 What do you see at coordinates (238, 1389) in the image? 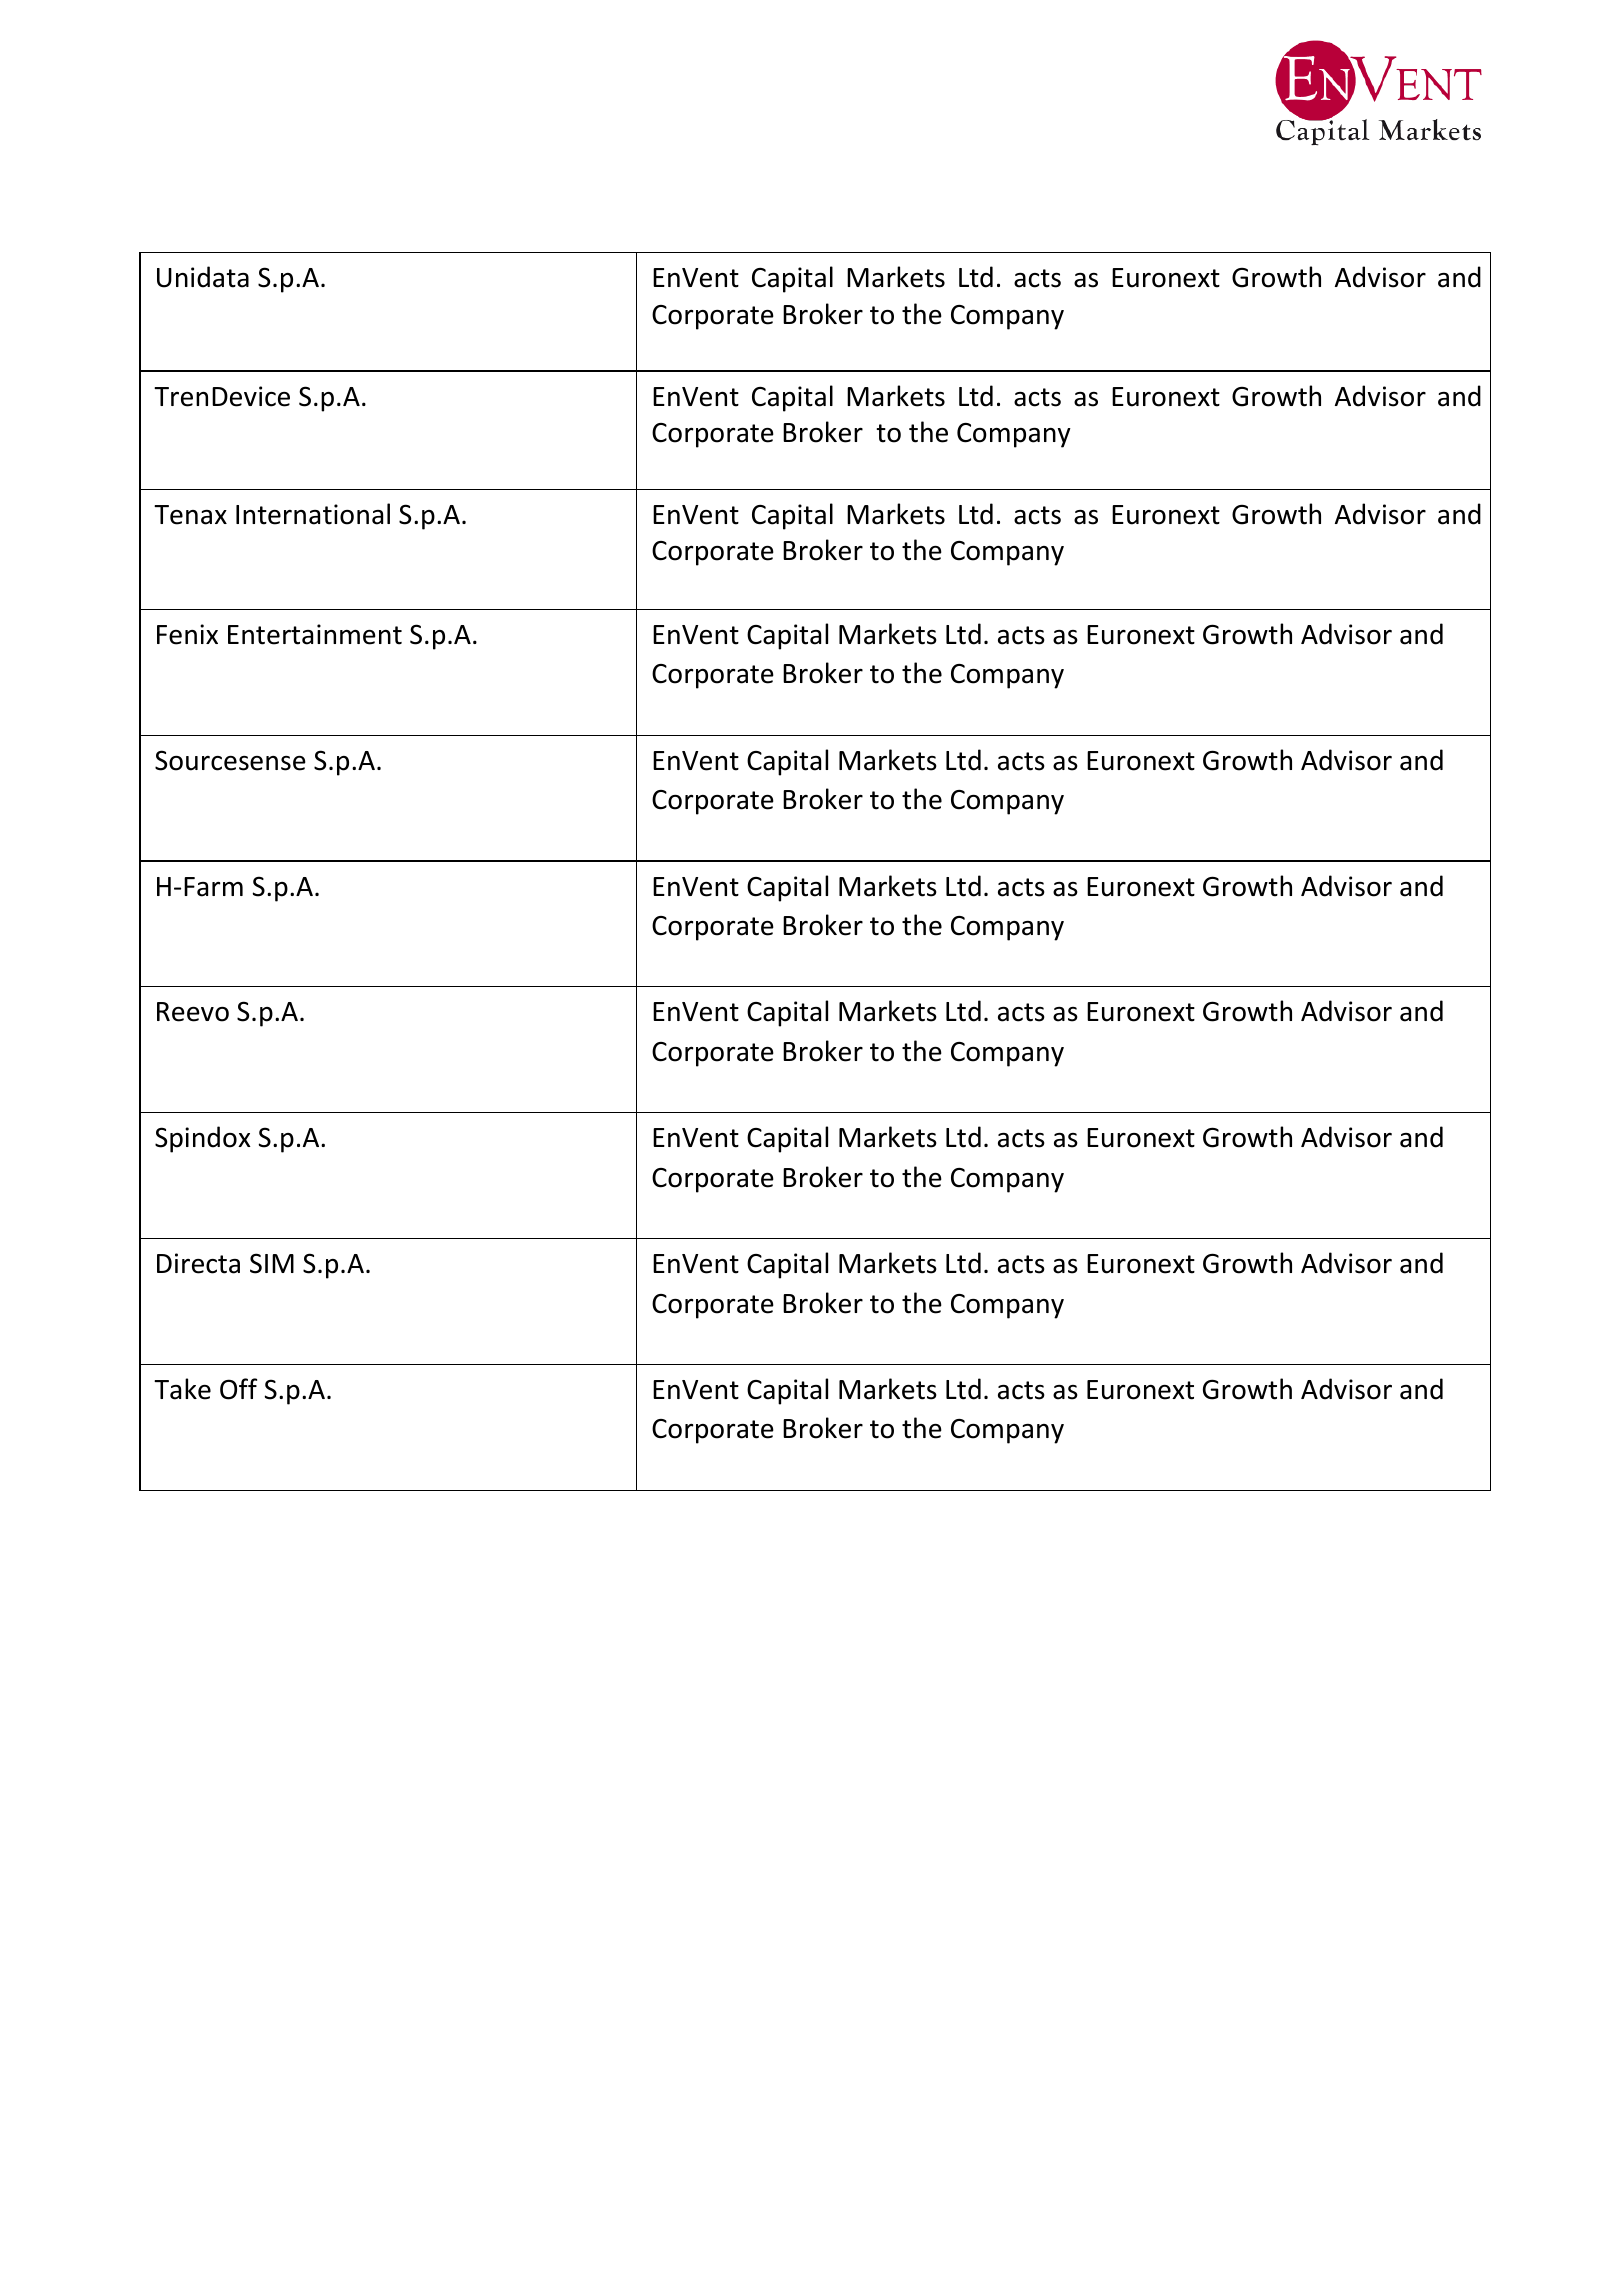
I see `Off` at bounding box center [238, 1389].
